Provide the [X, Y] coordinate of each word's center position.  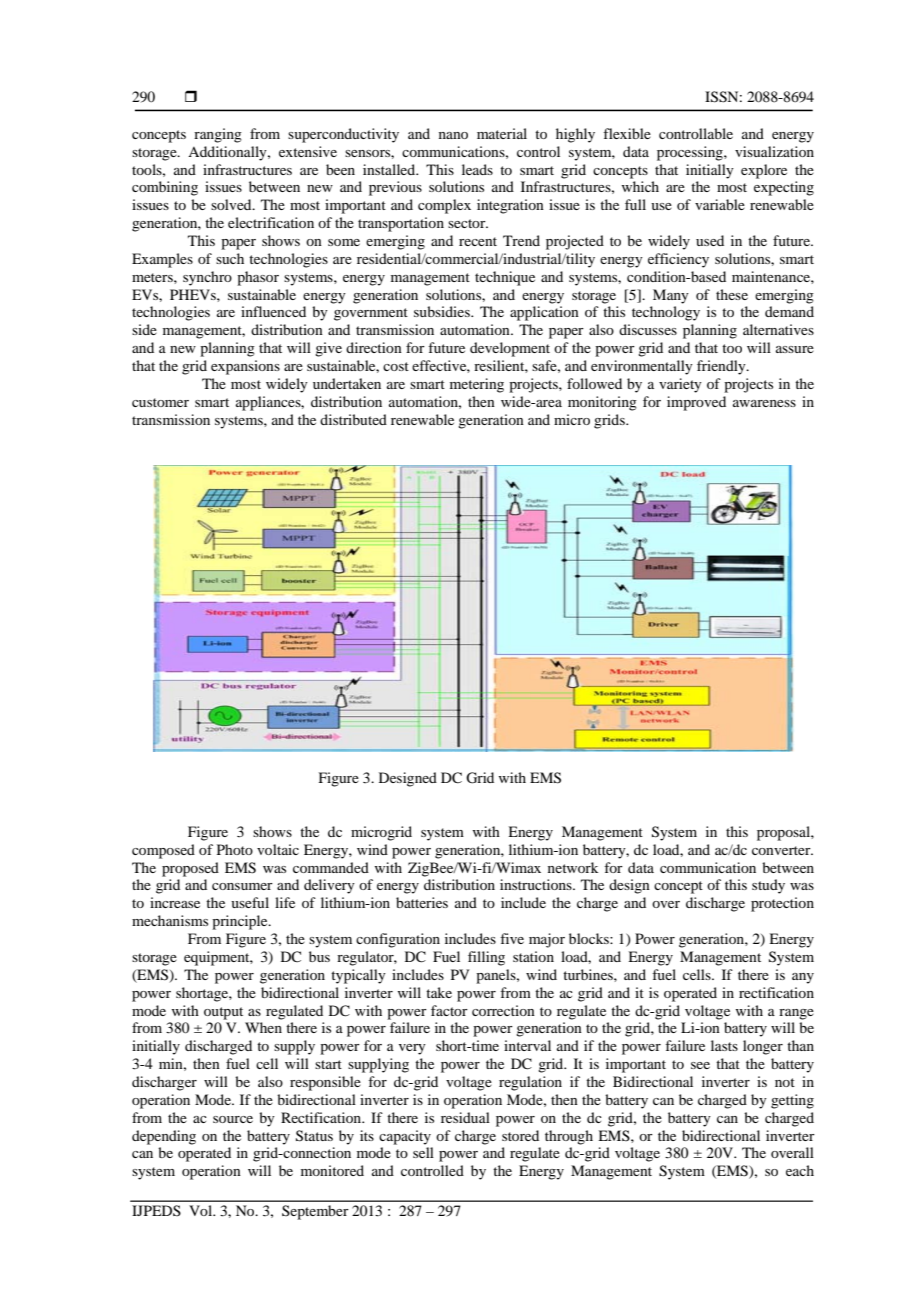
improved [696, 403]
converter [782, 850]
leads [477, 169]
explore [764, 171]
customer [160, 402]
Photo [235, 849]
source [233, 1119]
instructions [537, 884]
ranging [218, 135]
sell [423, 1152]
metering [477, 385]
